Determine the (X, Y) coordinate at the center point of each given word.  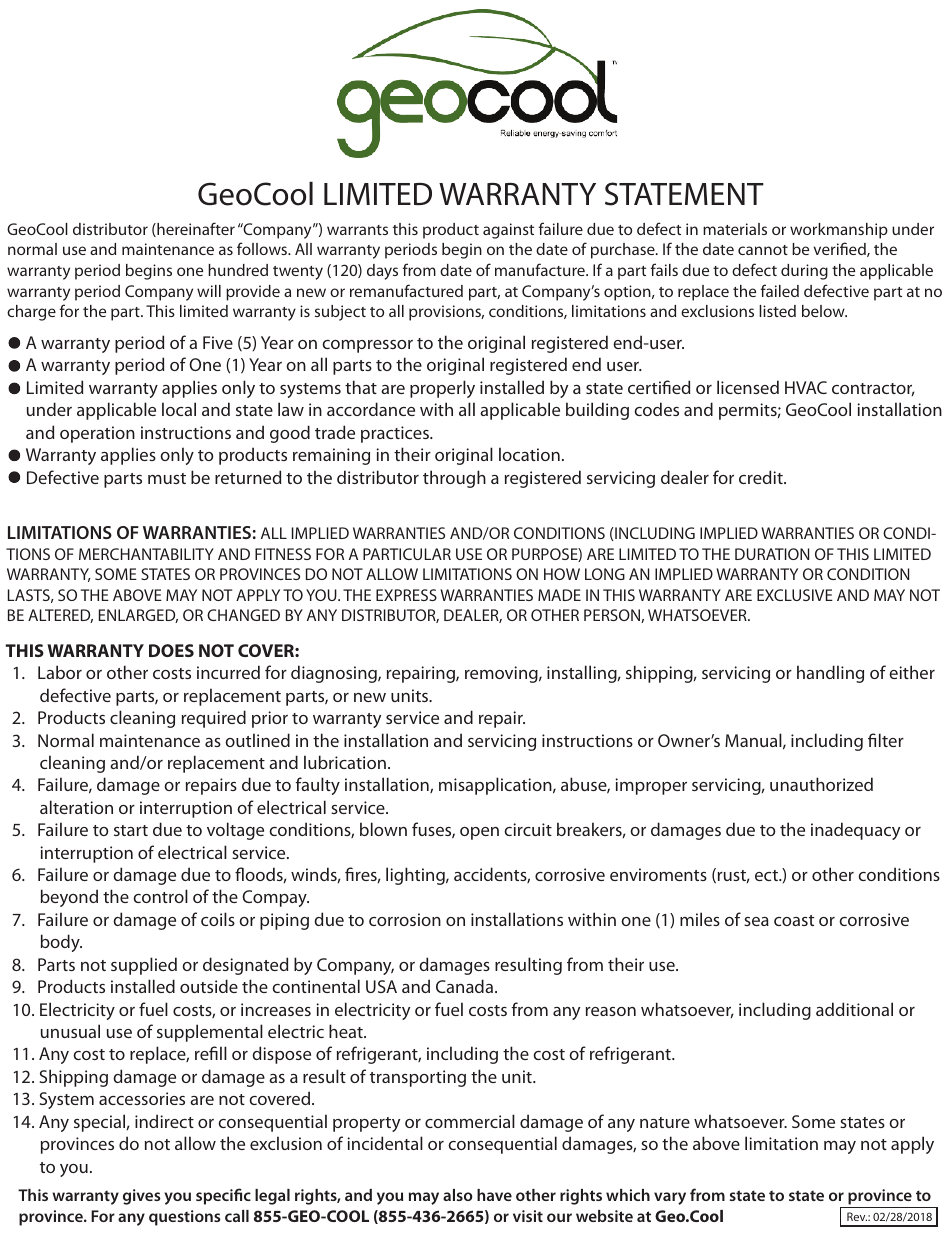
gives (142, 1197)
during (804, 272)
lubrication (345, 762)
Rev (857, 1216)
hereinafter (195, 229)
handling (830, 674)
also (458, 1195)
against (508, 231)
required (214, 719)
